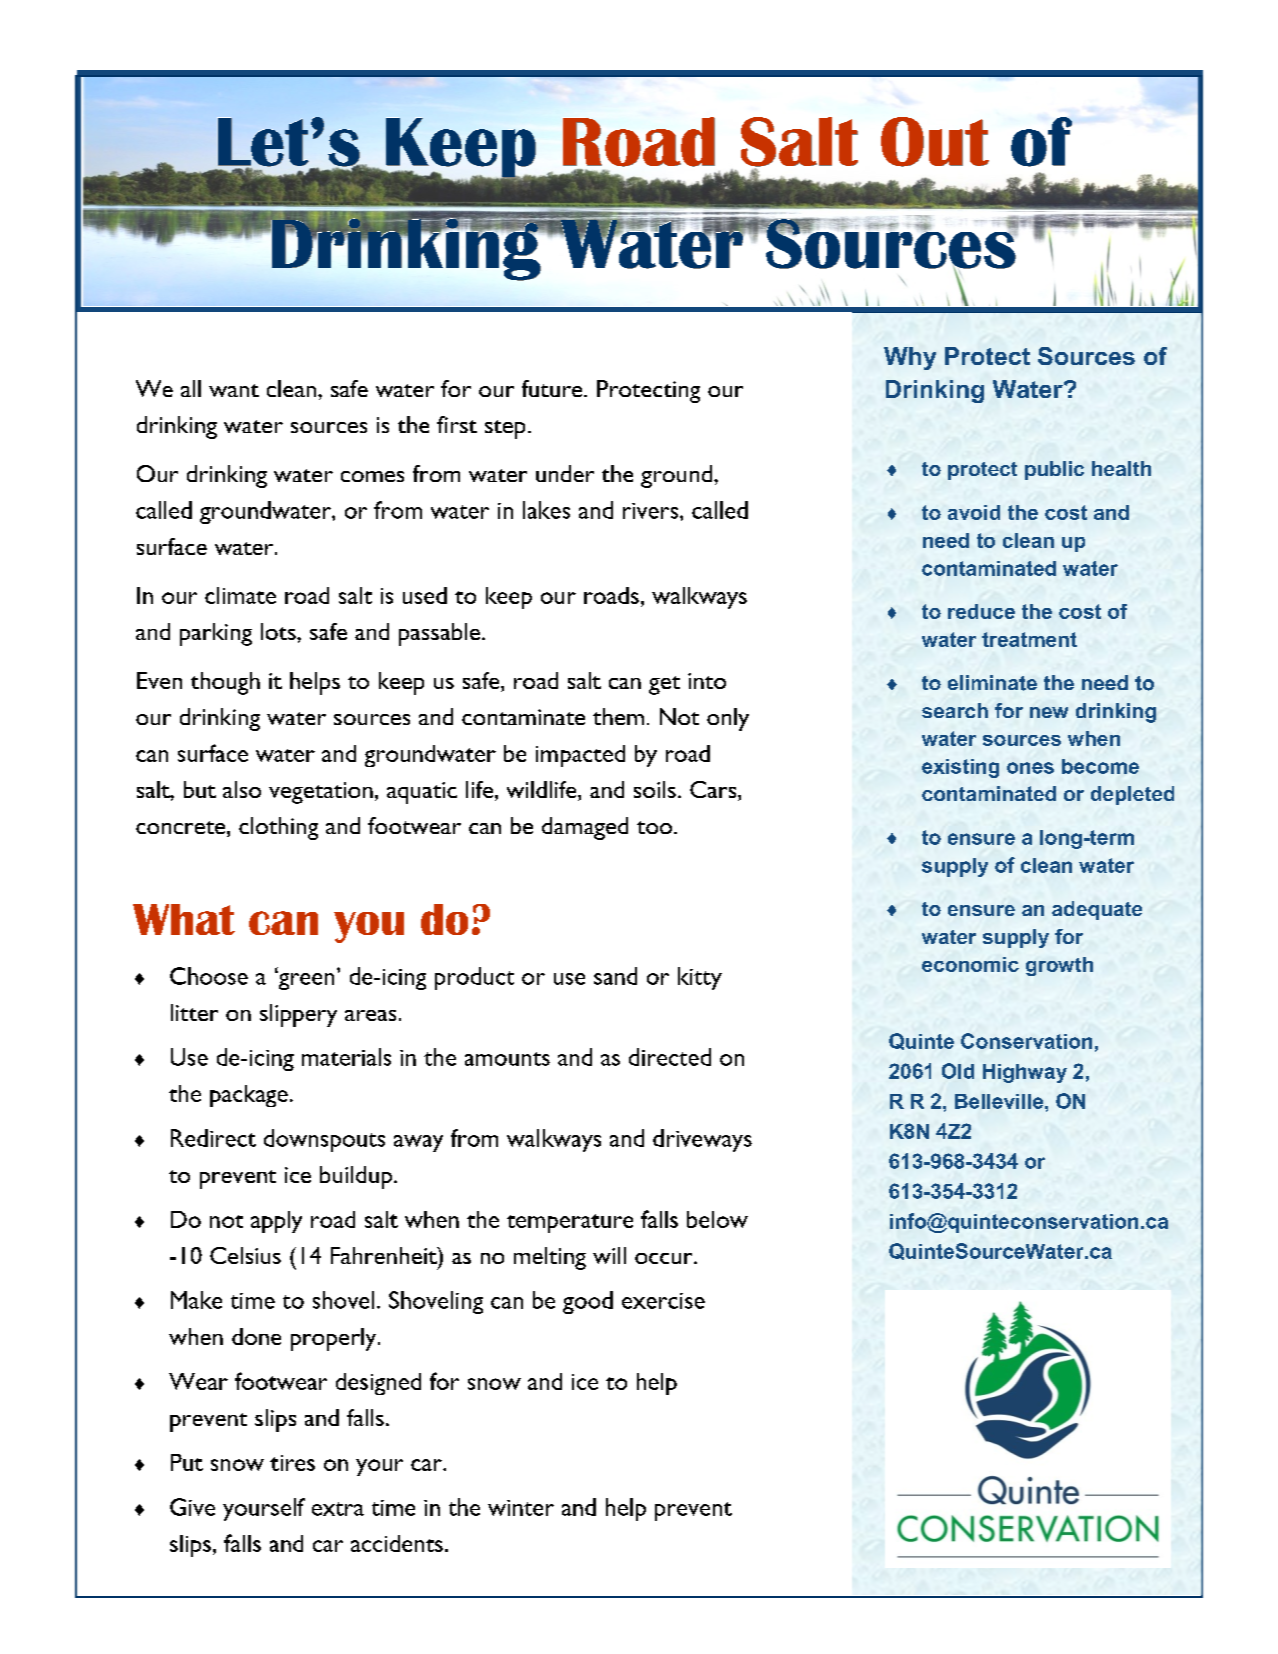  What do you see at coordinates (910, 358) in the screenshot?
I see `Why` at bounding box center [910, 358].
